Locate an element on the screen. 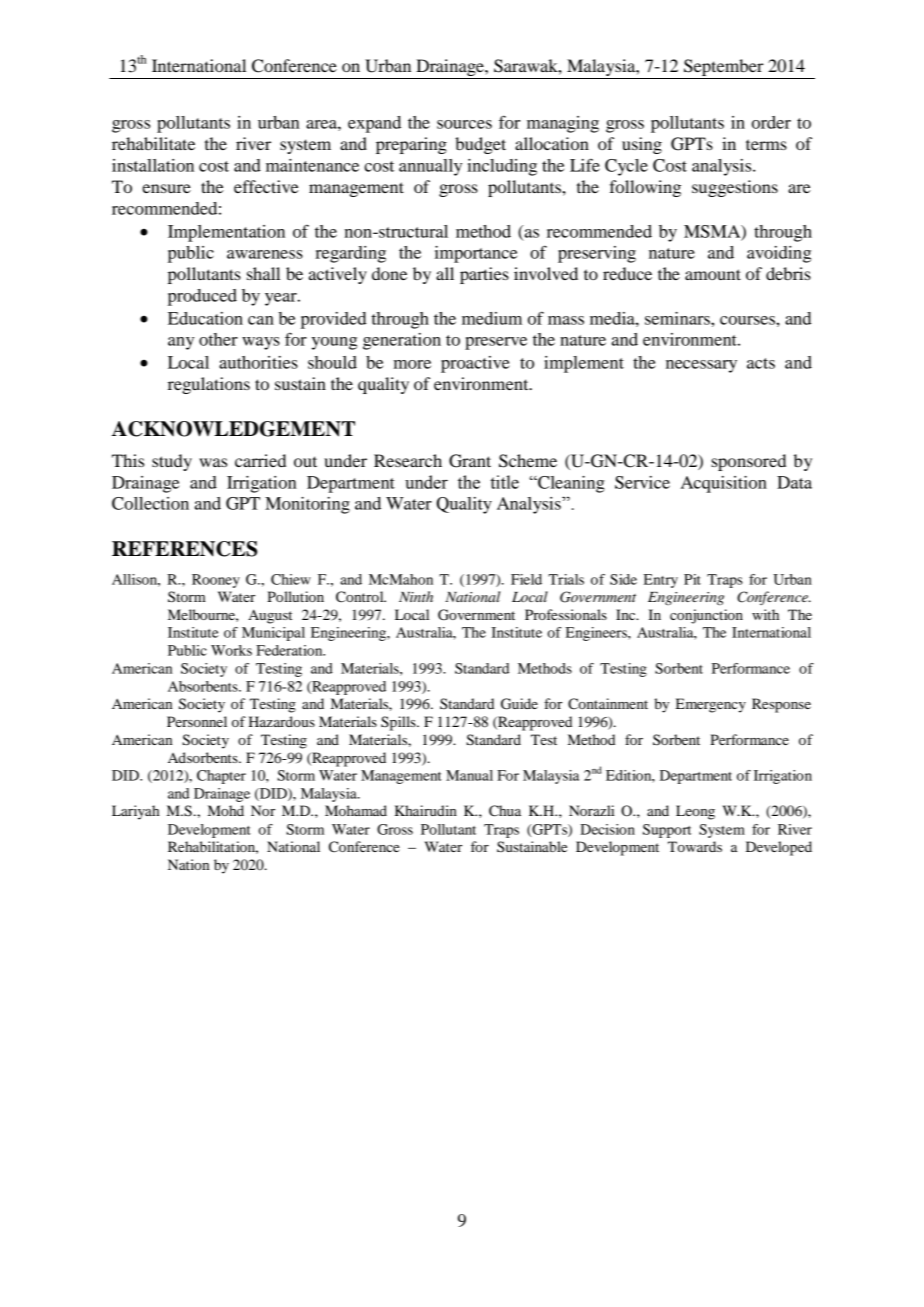 This screenshot has height=1307, width=924. Works is located at coordinates (231, 650).
